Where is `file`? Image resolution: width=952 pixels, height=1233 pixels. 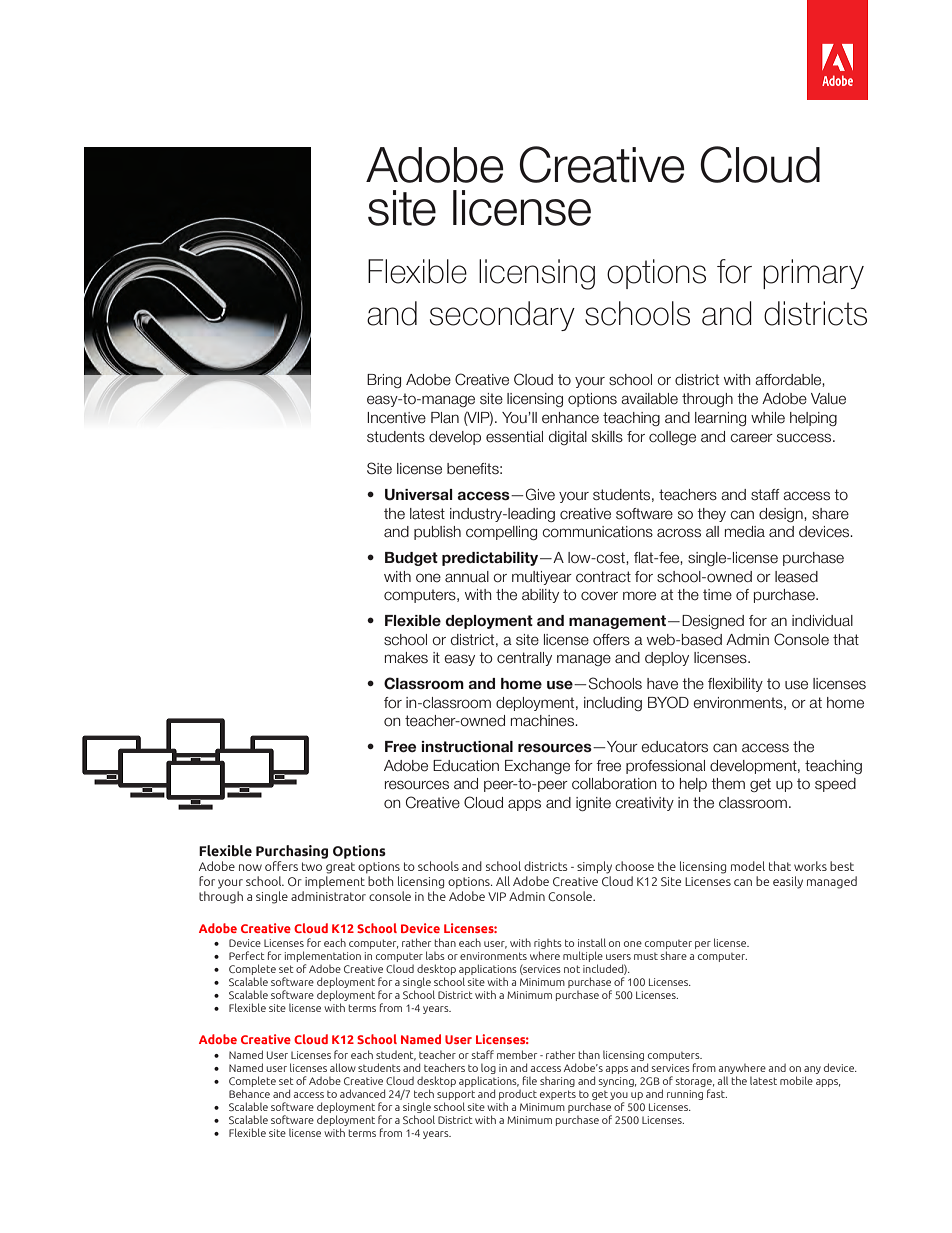
file is located at coordinates (530, 1080).
